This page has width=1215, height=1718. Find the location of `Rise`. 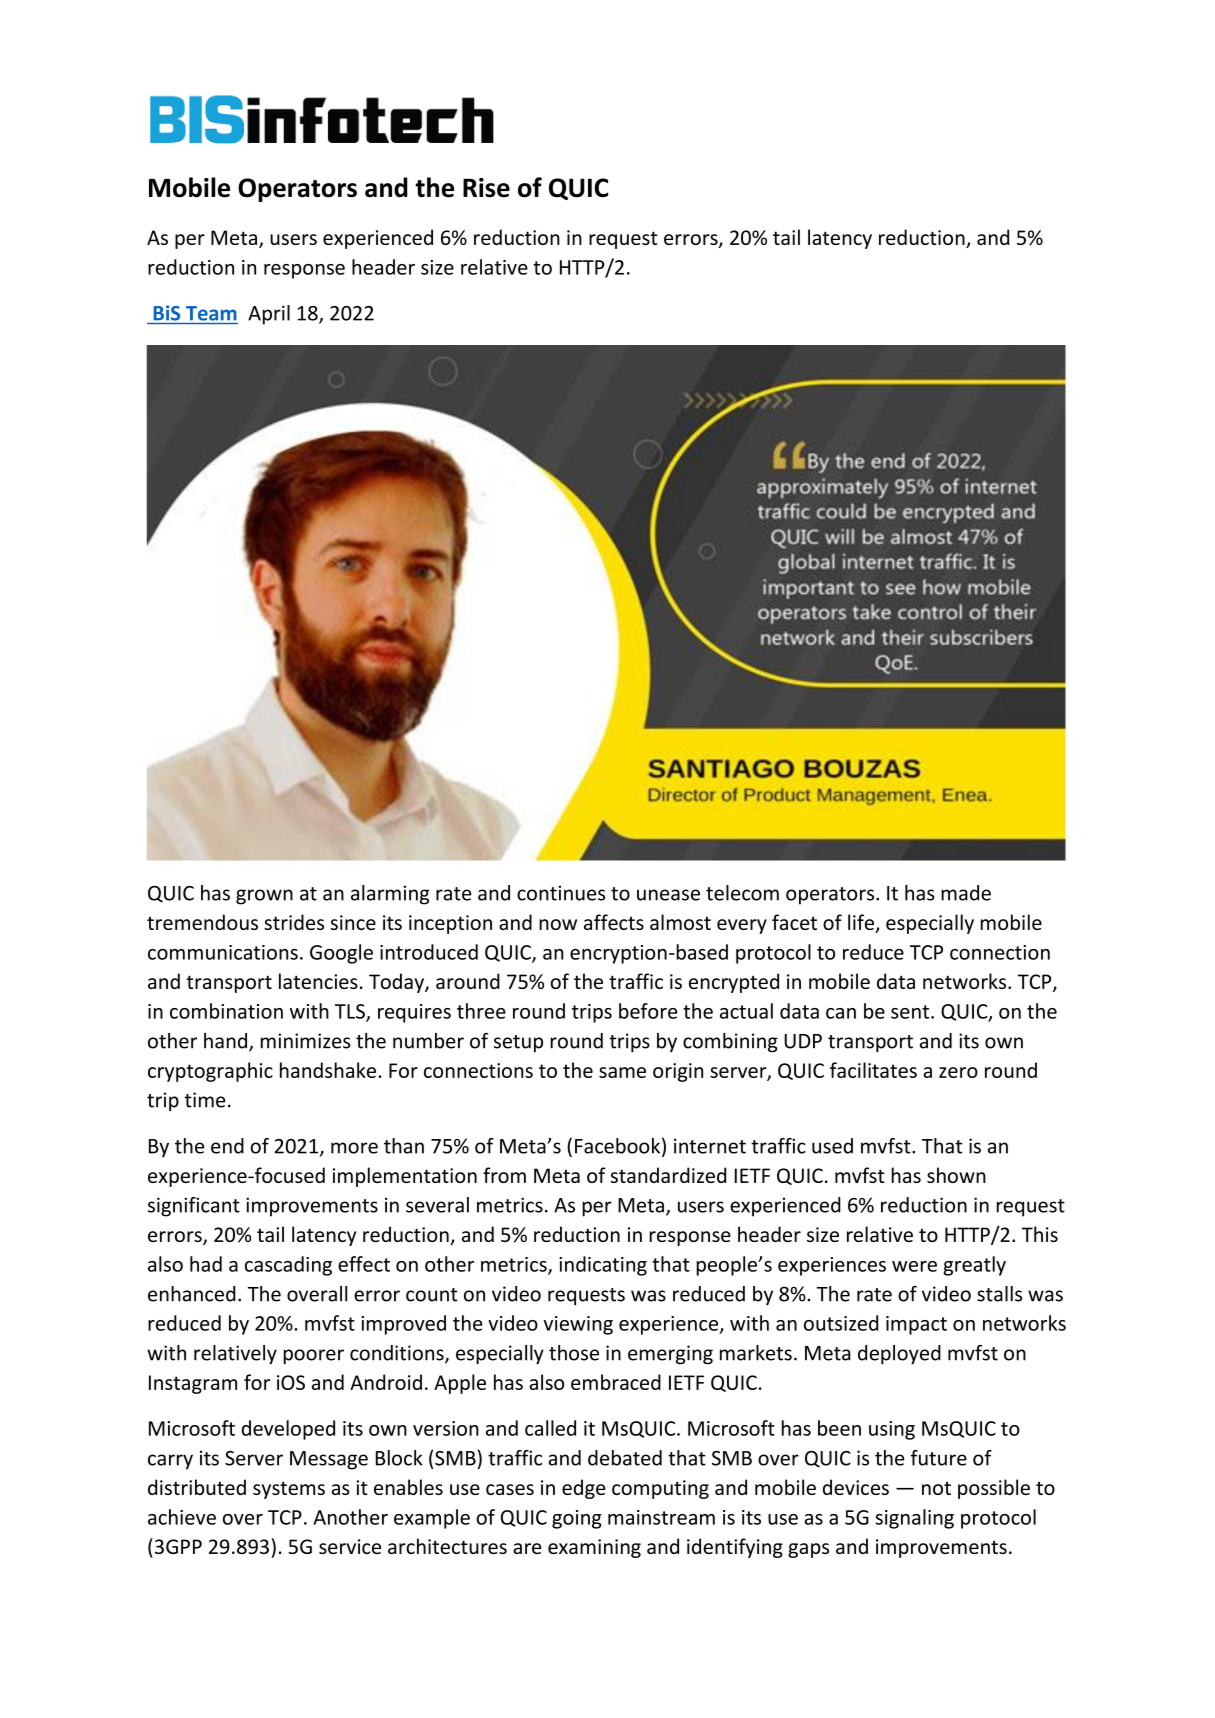

Rise is located at coordinates (486, 188).
